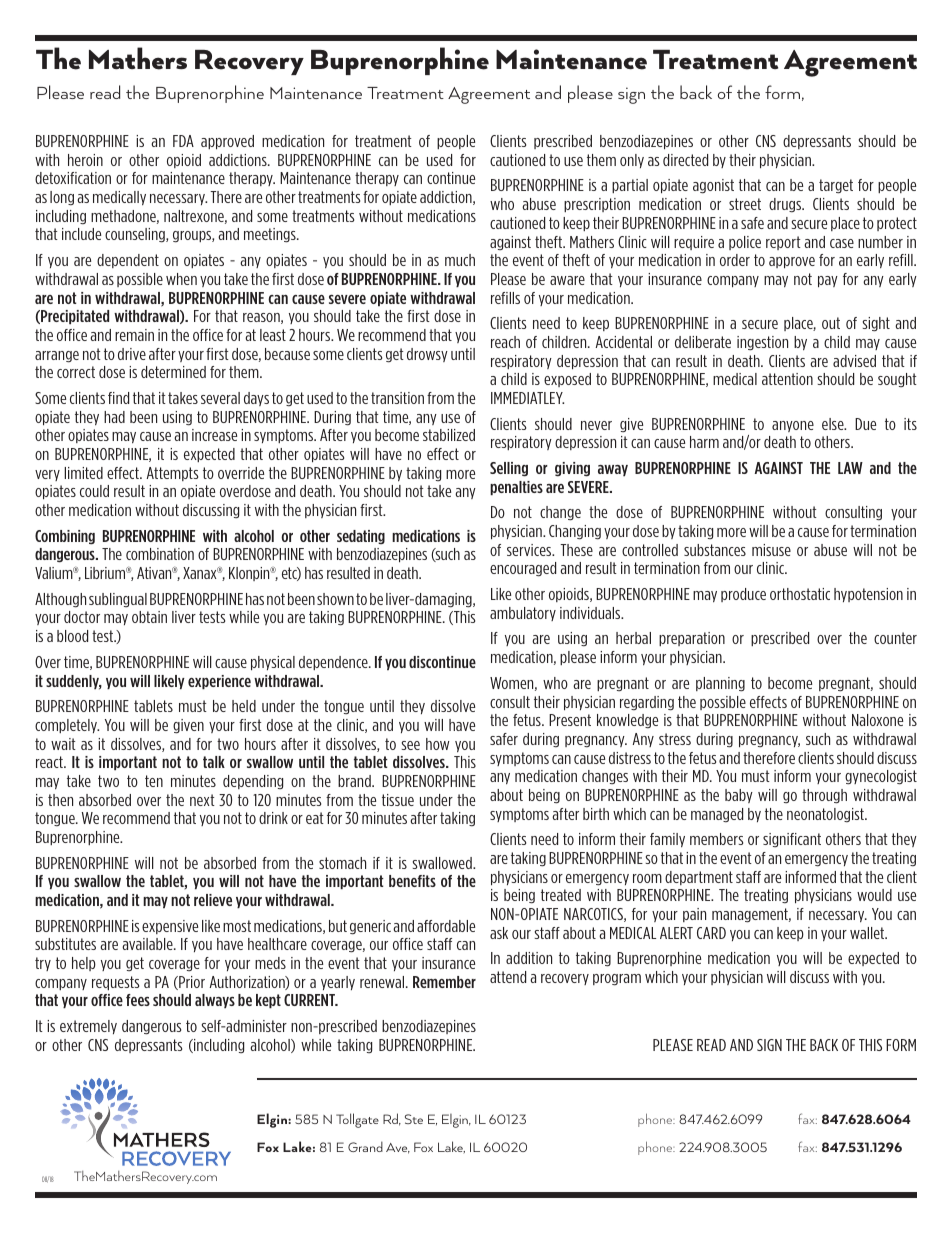 This page has height=1233, width=952. What do you see at coordinates (88, 1027) in the page?
I see `extremely` at bounding box center [88, 1027].
